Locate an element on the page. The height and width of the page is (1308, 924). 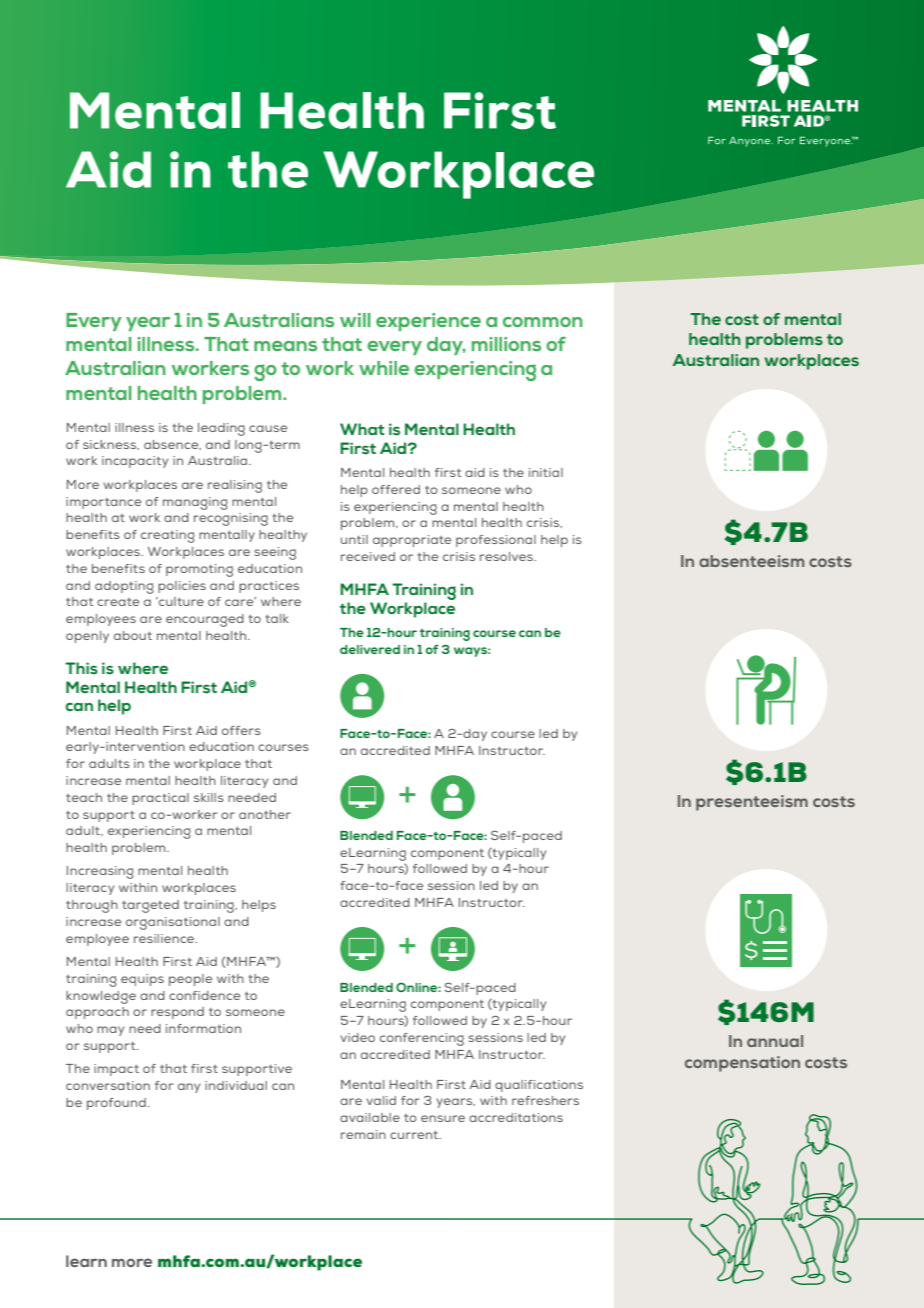
received is located at coordinates (368, 556).
